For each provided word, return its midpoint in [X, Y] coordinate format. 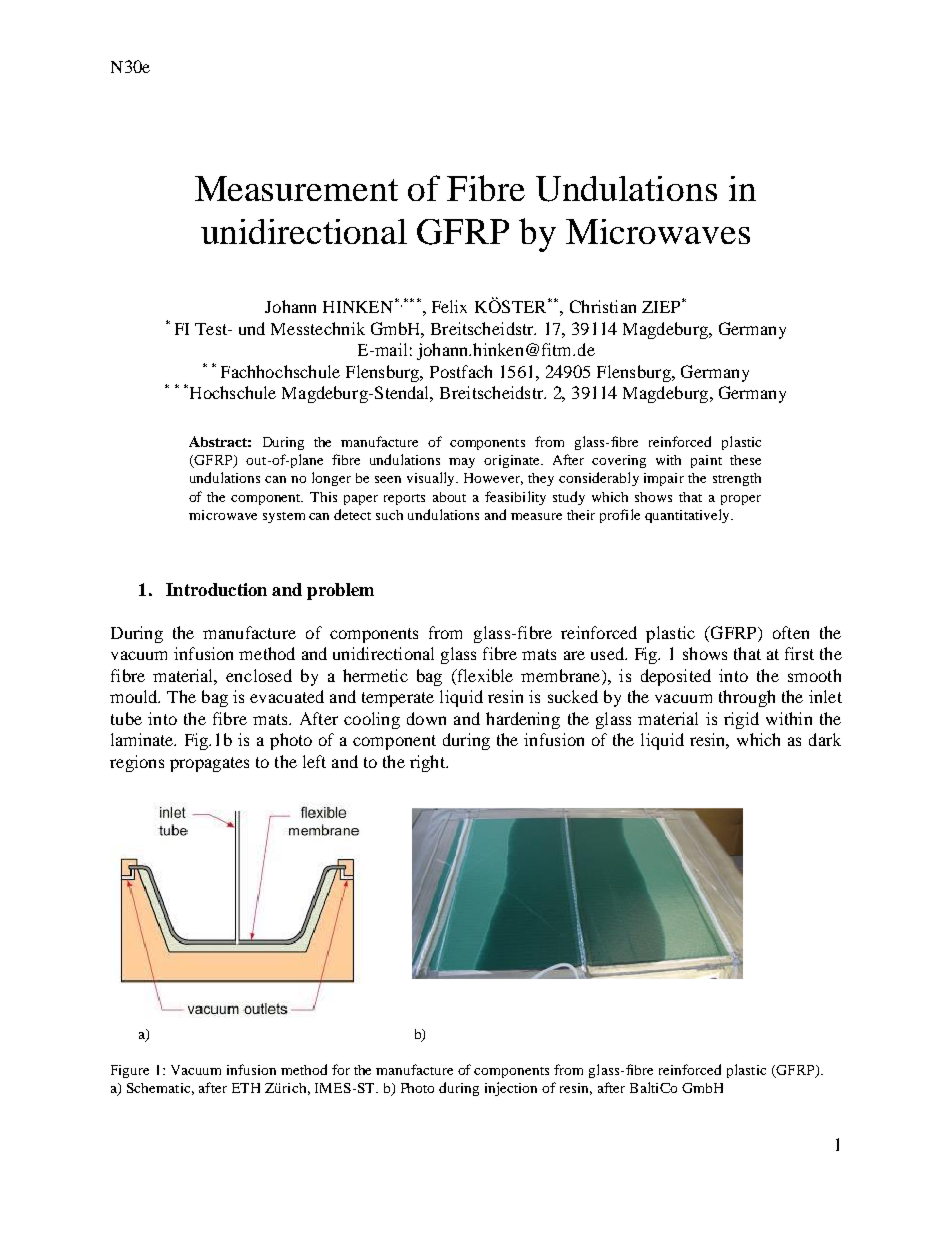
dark [825, 739]
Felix [449, 306]
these [745, 460]
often [791, 632]
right [428, 763]
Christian [603, 306]
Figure [130, 1071]
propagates [209, 764]
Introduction [216, 589]
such [389, 515]
